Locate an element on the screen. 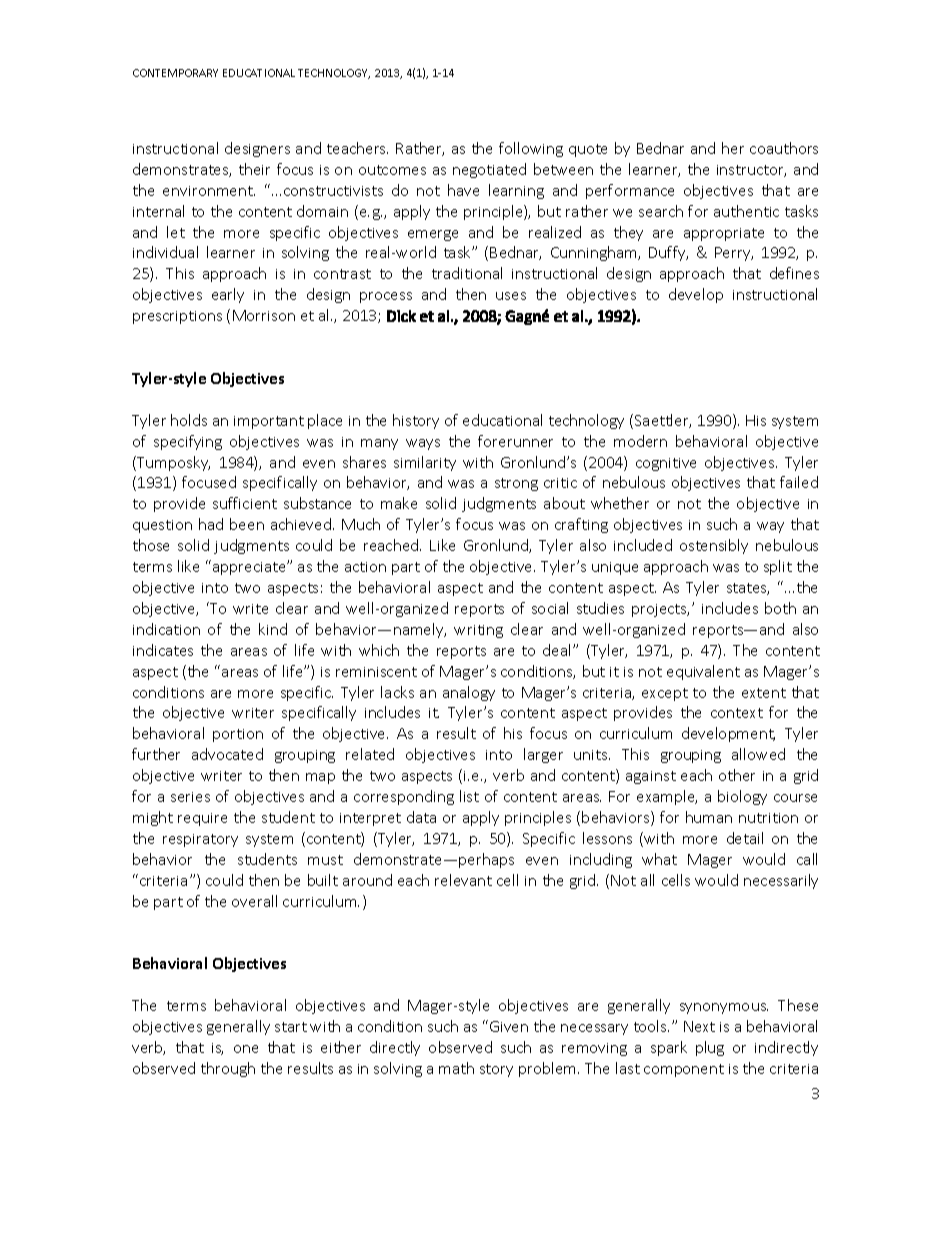  CONTEMPORARY is located at coordinates (175, 73).
